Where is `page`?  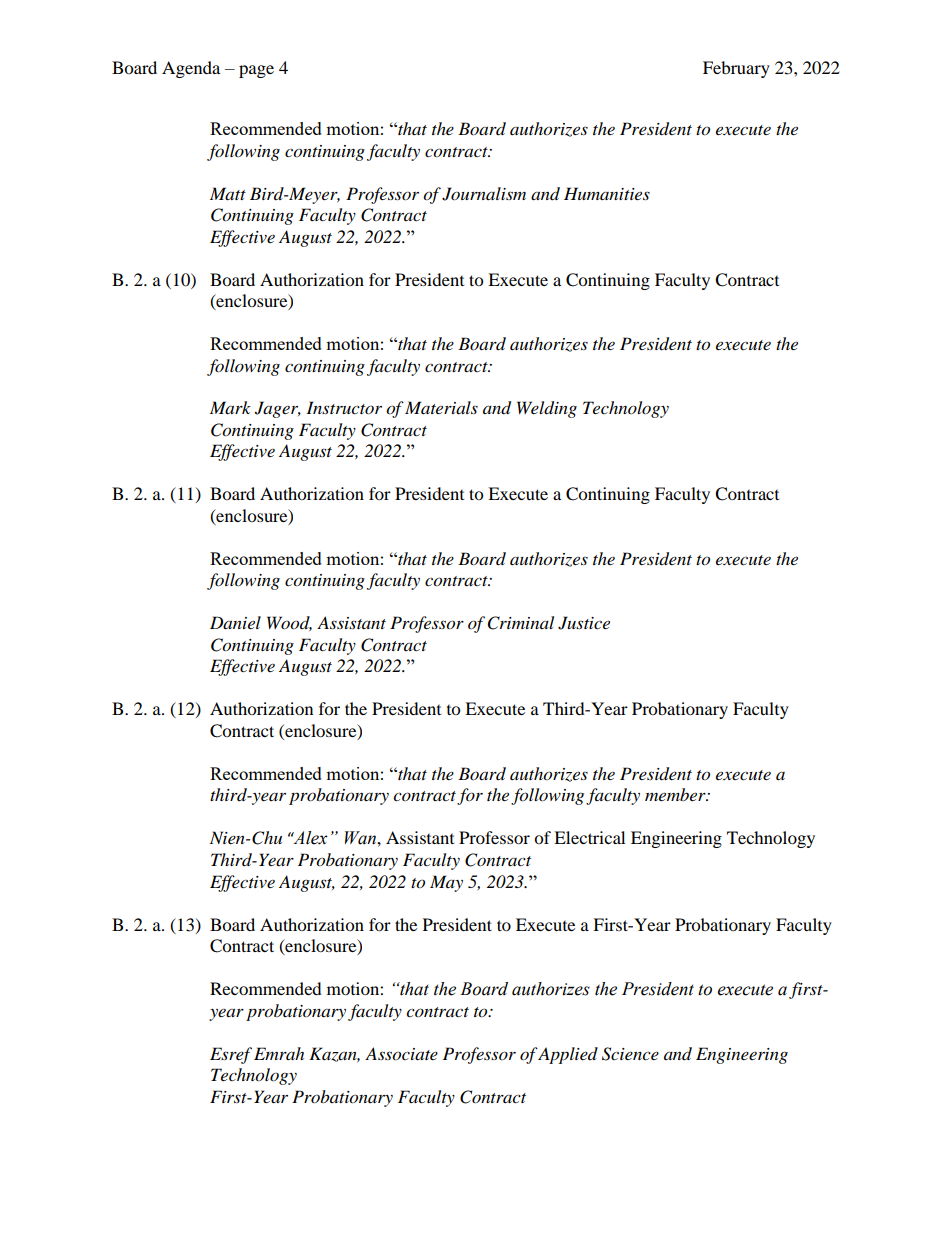
page is located at coordinates (256, 71).
